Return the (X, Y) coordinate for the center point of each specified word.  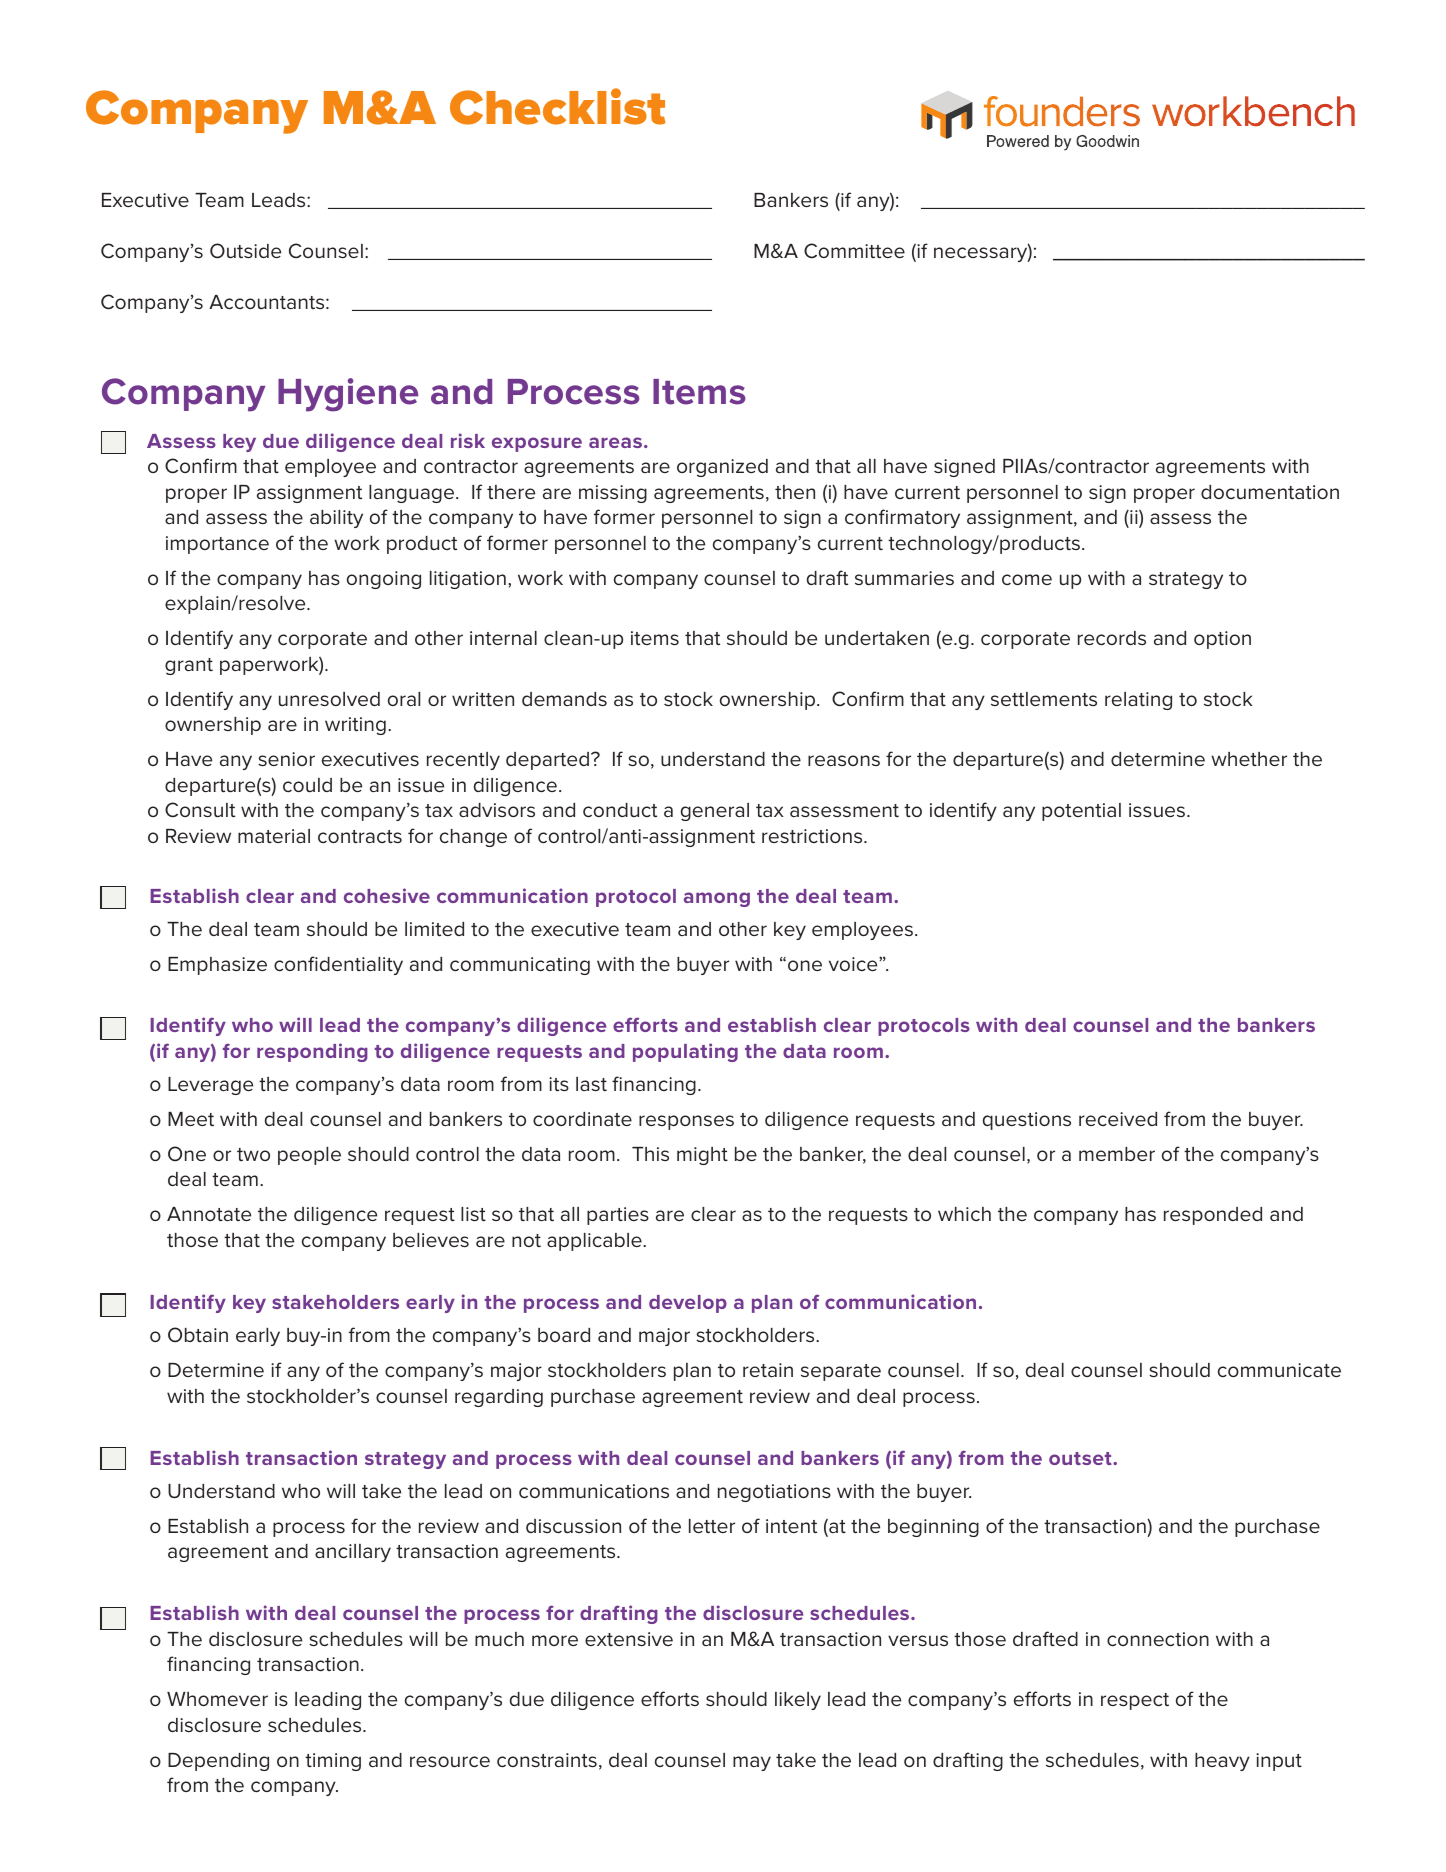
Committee (854, 250)
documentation (1270, 492)
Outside (245, 251)
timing (333, 1762)
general (715, 812)
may (752, 1763)
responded (1213, 1216)
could (307, 785)
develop (688, 1304)
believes (431, 1240)
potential (1081, 812)
